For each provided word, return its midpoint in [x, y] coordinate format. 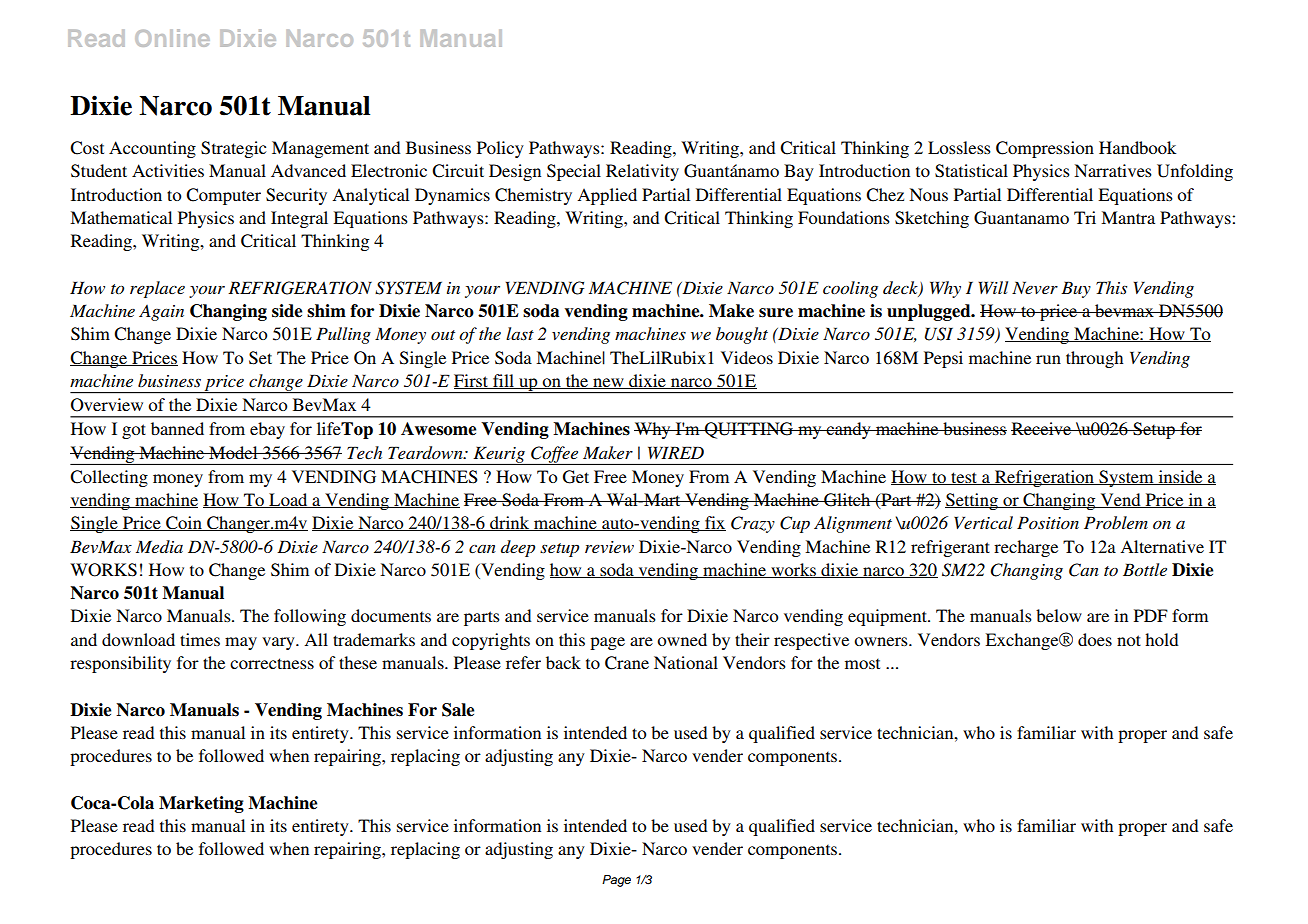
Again [161, 313]
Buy [1076, 289]
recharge [1026, 548]
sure [776, 313]
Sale [458, 710]
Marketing [201, 804]
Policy [500, 149]
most [862, 663]
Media [159, 546]
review [609, 547]
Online [172, 38]
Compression [1045, 149]
